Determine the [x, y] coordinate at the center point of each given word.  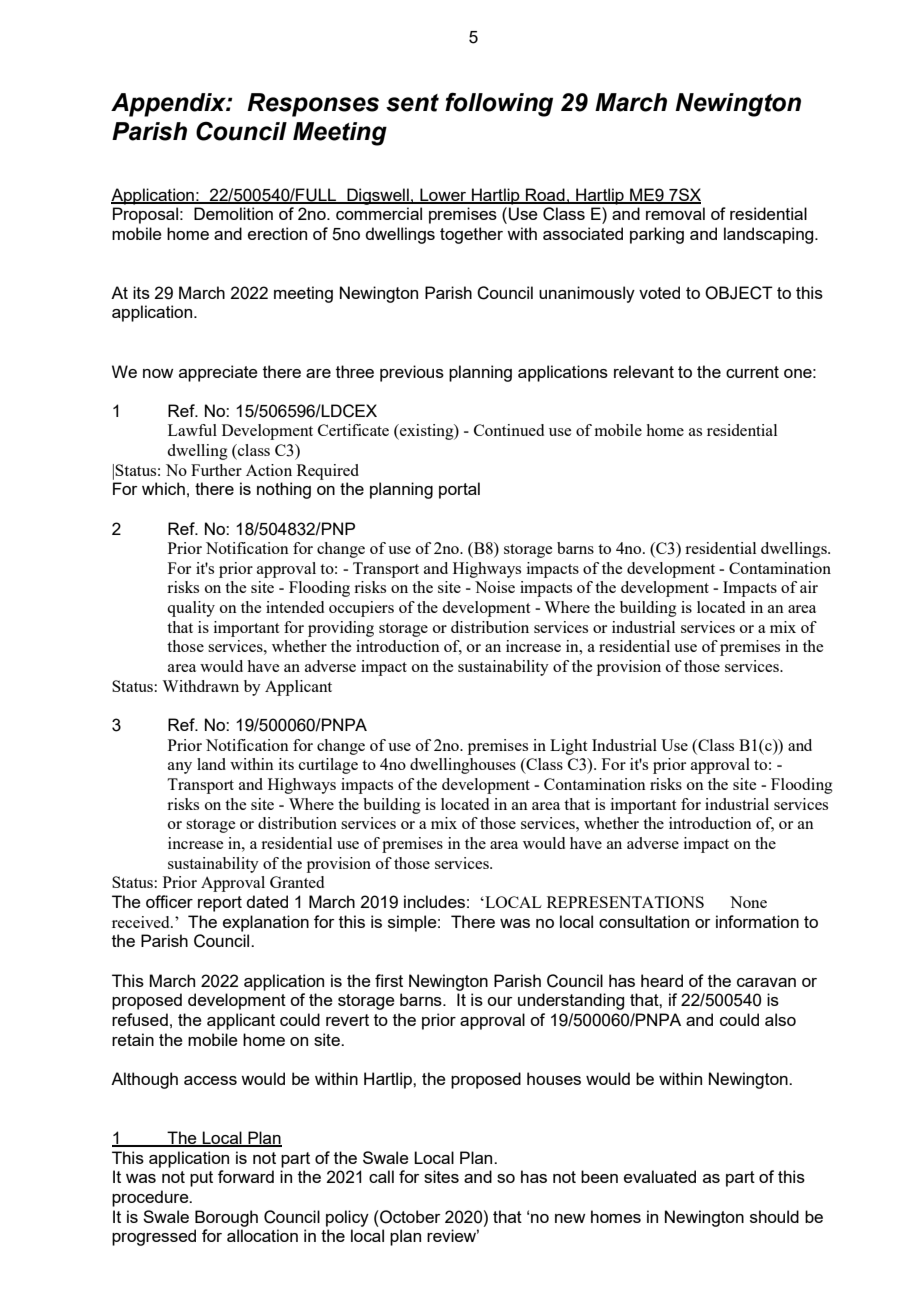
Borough [226, 1218]
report [220, 904]
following [499, 104]
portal [459, 490]
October [409, 1217]
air [809, 587]
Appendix [169, 105]
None [748, 902]
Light [568, 747]
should [774, 1216]
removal [675, 213]
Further [216, 470]
